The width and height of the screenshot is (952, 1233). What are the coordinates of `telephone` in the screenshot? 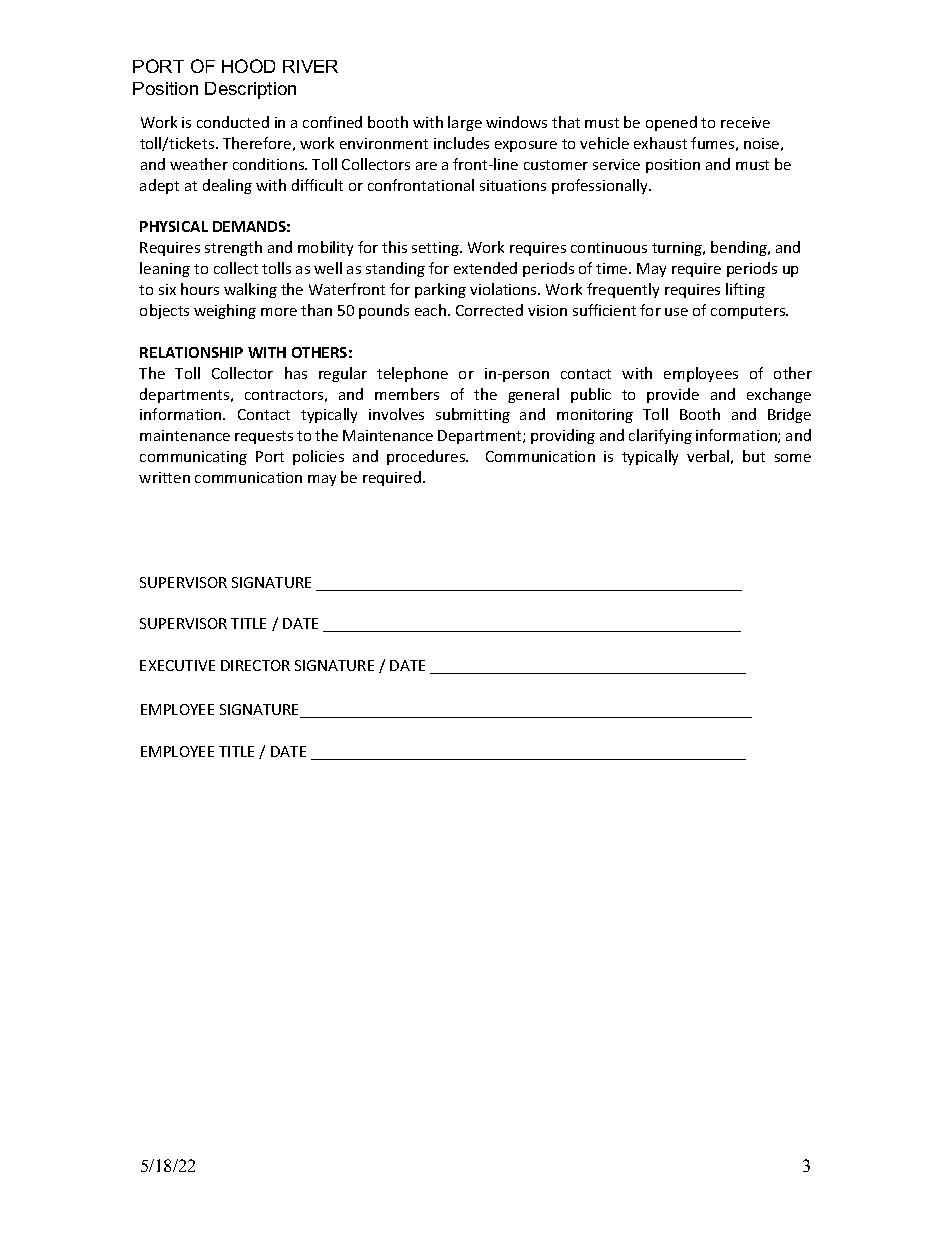 It's located at (412, 374).
